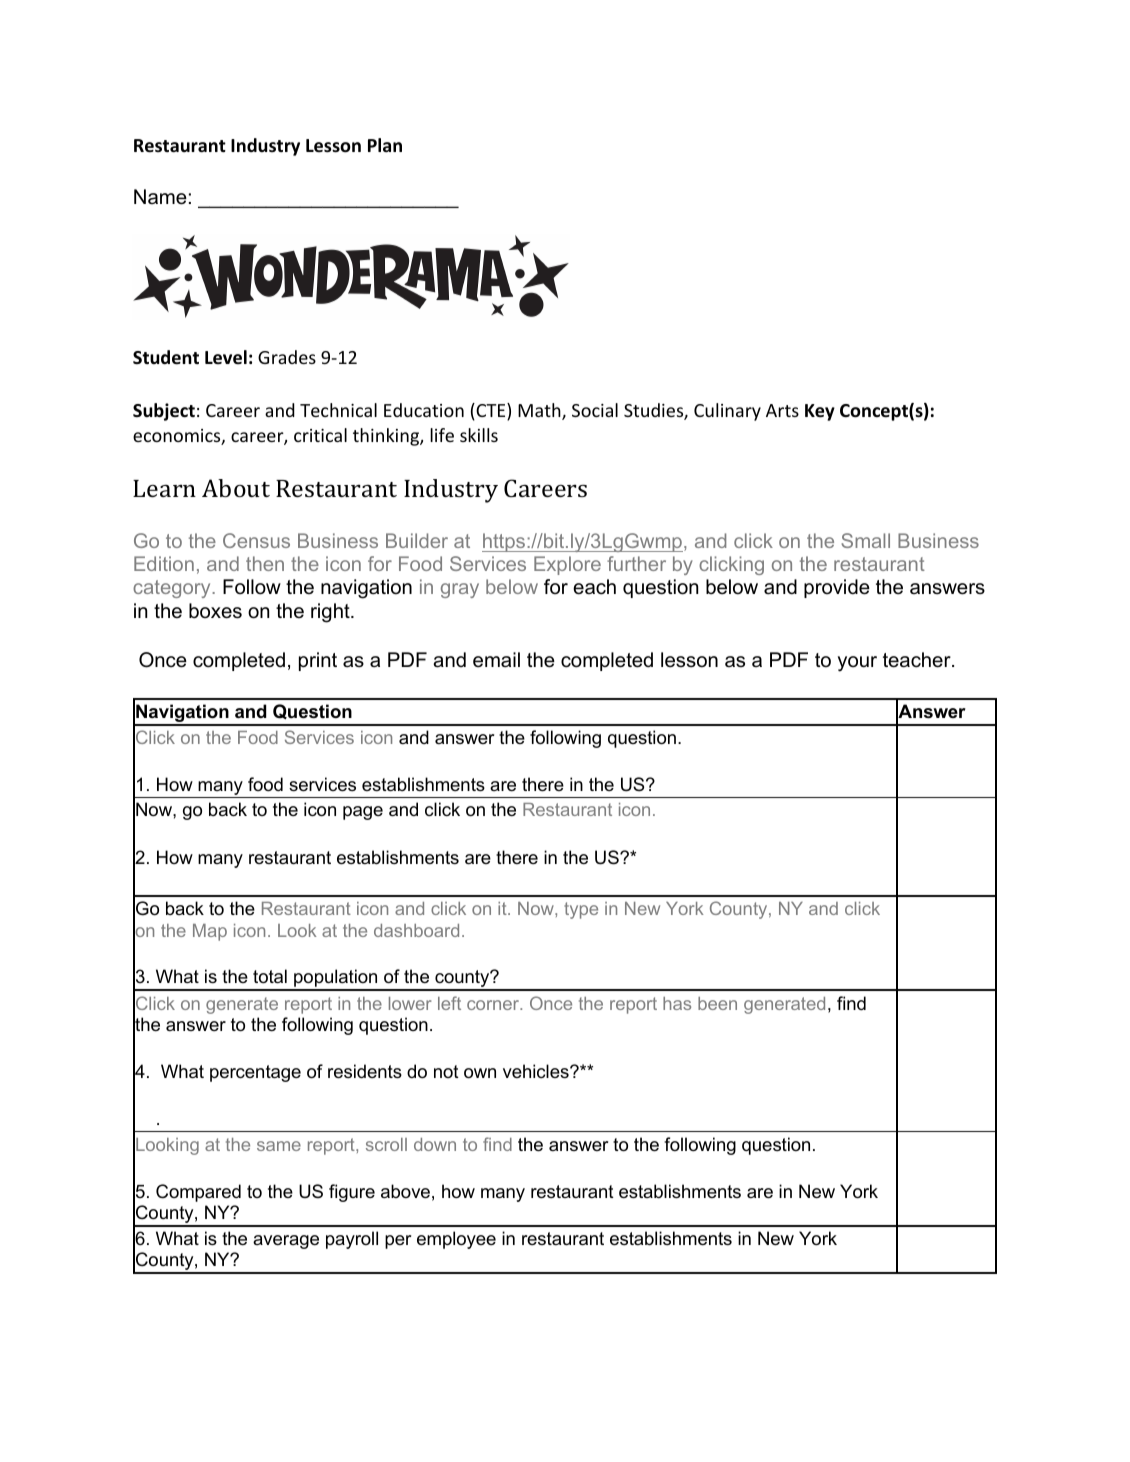 Image resolution: width=1130 pixels, height=1462 pixels. What do you see at coordinates (270, 976) in the page?
I see `total` at bounding box center [270, 976].
